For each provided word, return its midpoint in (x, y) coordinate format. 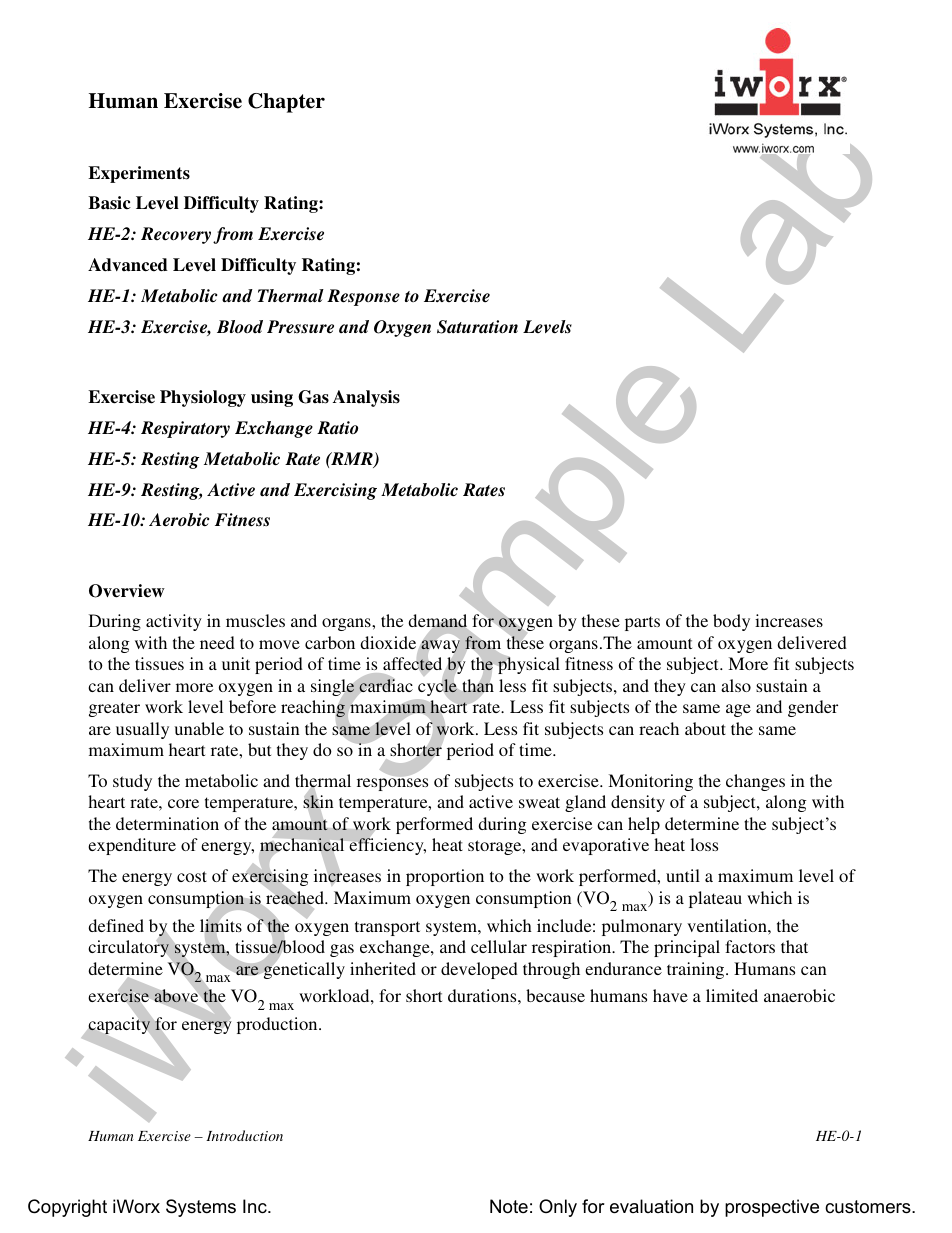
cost (192, 876)
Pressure (300, 327)
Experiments (139, 174)
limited (732, 995)
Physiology (203, 398)
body (731, 622)
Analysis (366, 398)
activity (174, 622)
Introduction (244, 1135)
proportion (445, 877)
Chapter (286, 103)
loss (704, 844)
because (555, 995)
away (440, 646)
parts (642, 623)
